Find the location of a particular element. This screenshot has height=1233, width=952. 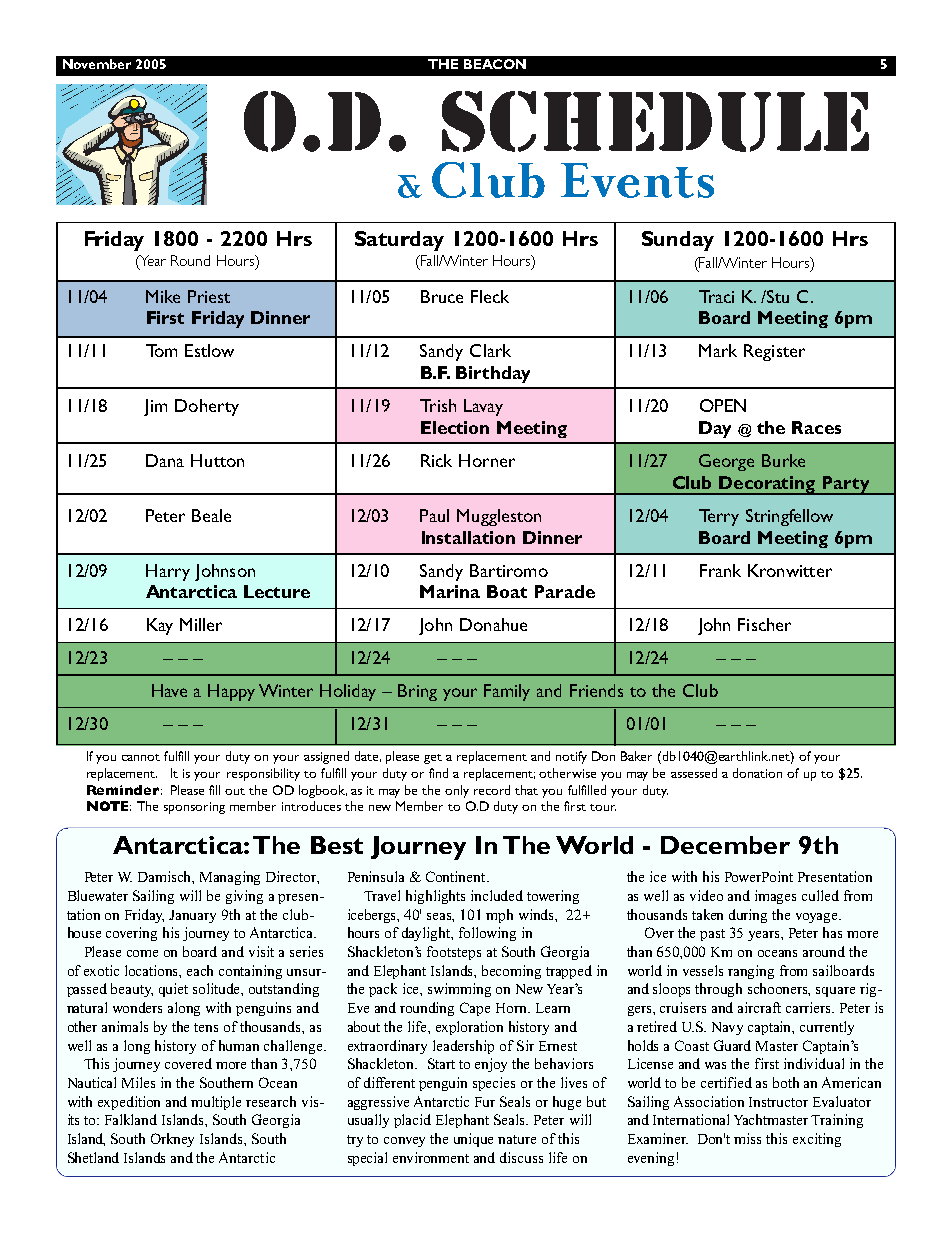

November is located at coordinates (97, 64).
